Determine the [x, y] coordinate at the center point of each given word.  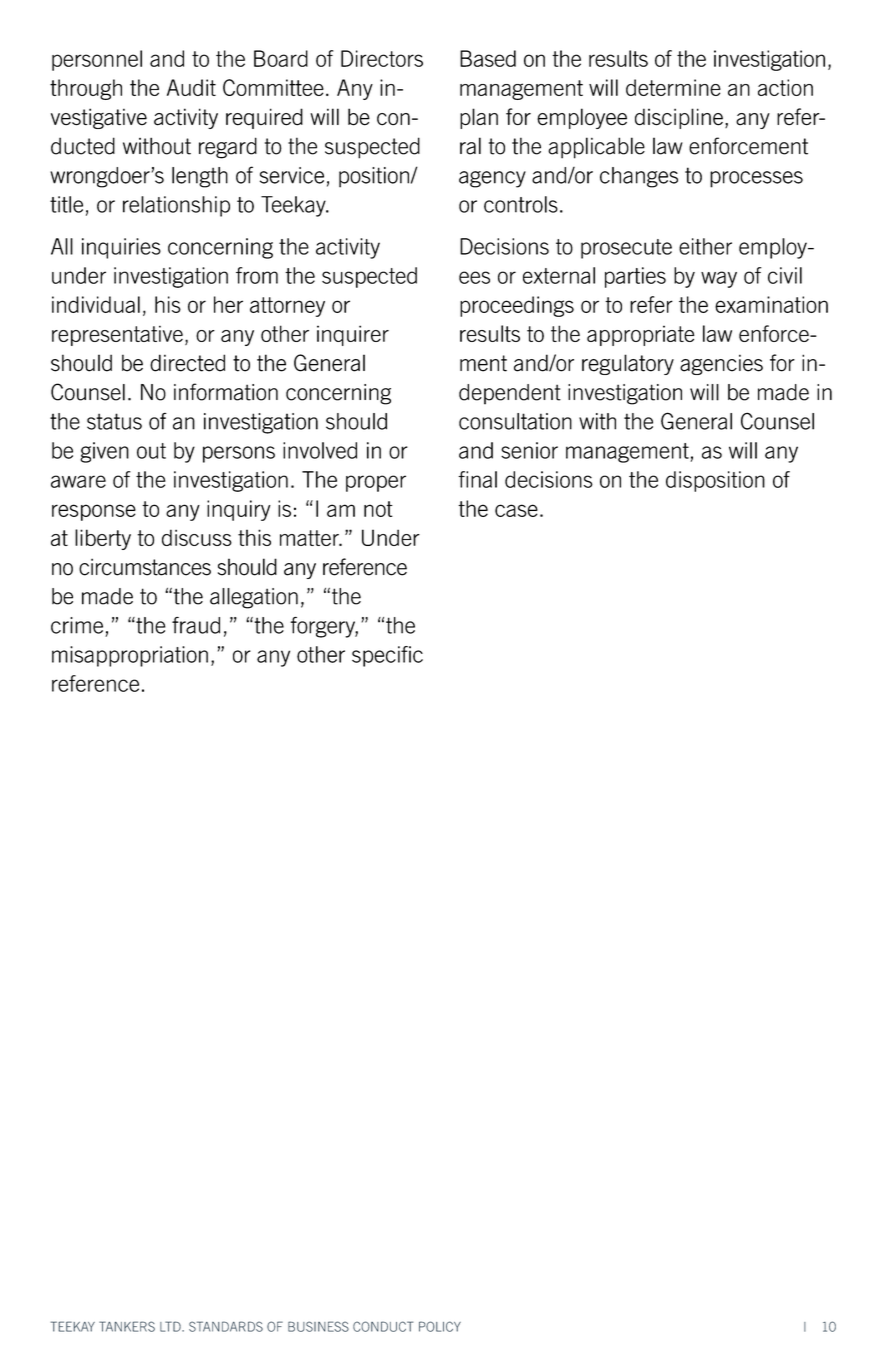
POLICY [440, 1326]
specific [387, 656]
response [94, 512]
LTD [171, 1326]
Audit [191, 87]
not [378, 509]
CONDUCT [383, 1326]
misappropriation [130, 656]
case [516, 510]
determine [673, 87]
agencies [721, 364]
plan [479, 118]
